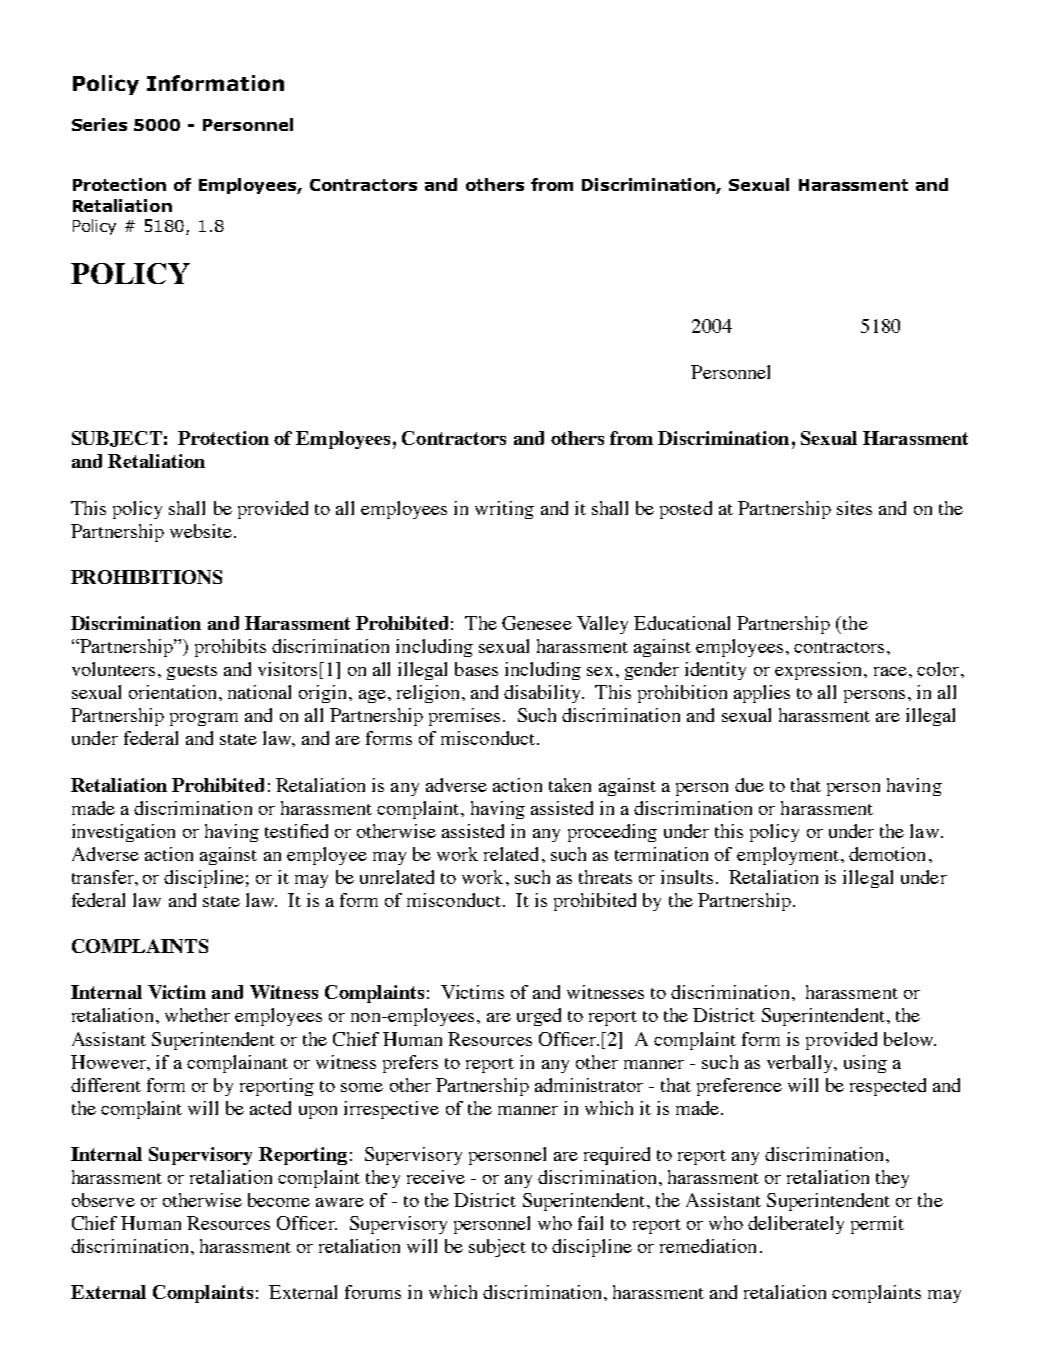  Describe the element at coordinates (279, 1200) in the screenshot. I see `become` at that location.
